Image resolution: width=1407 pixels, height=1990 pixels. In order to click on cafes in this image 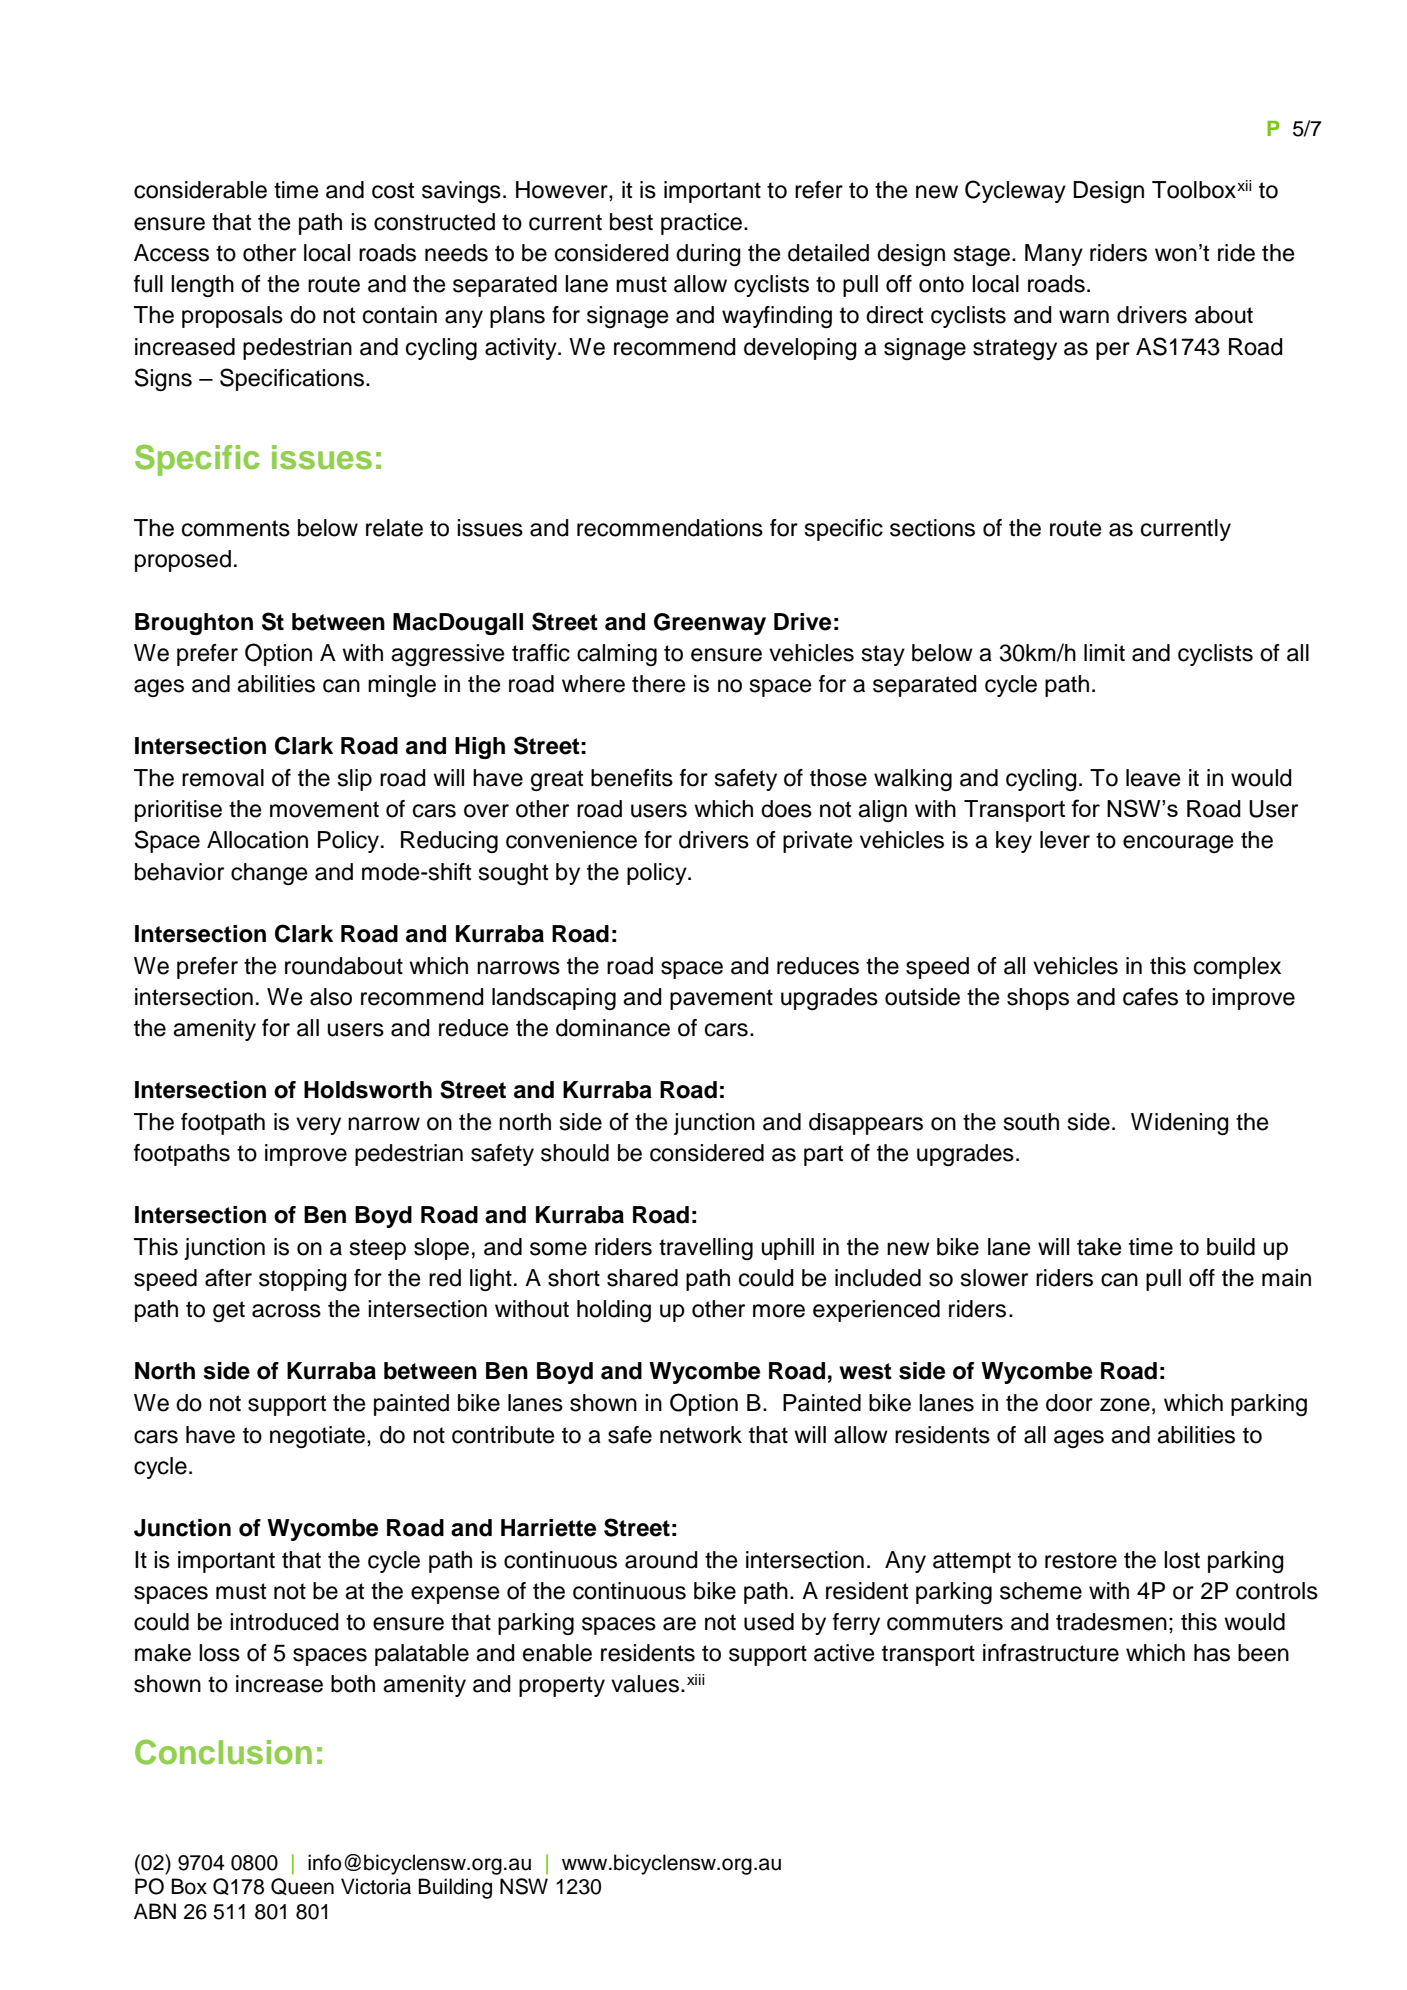, I will do `click(1150, 997)`.
